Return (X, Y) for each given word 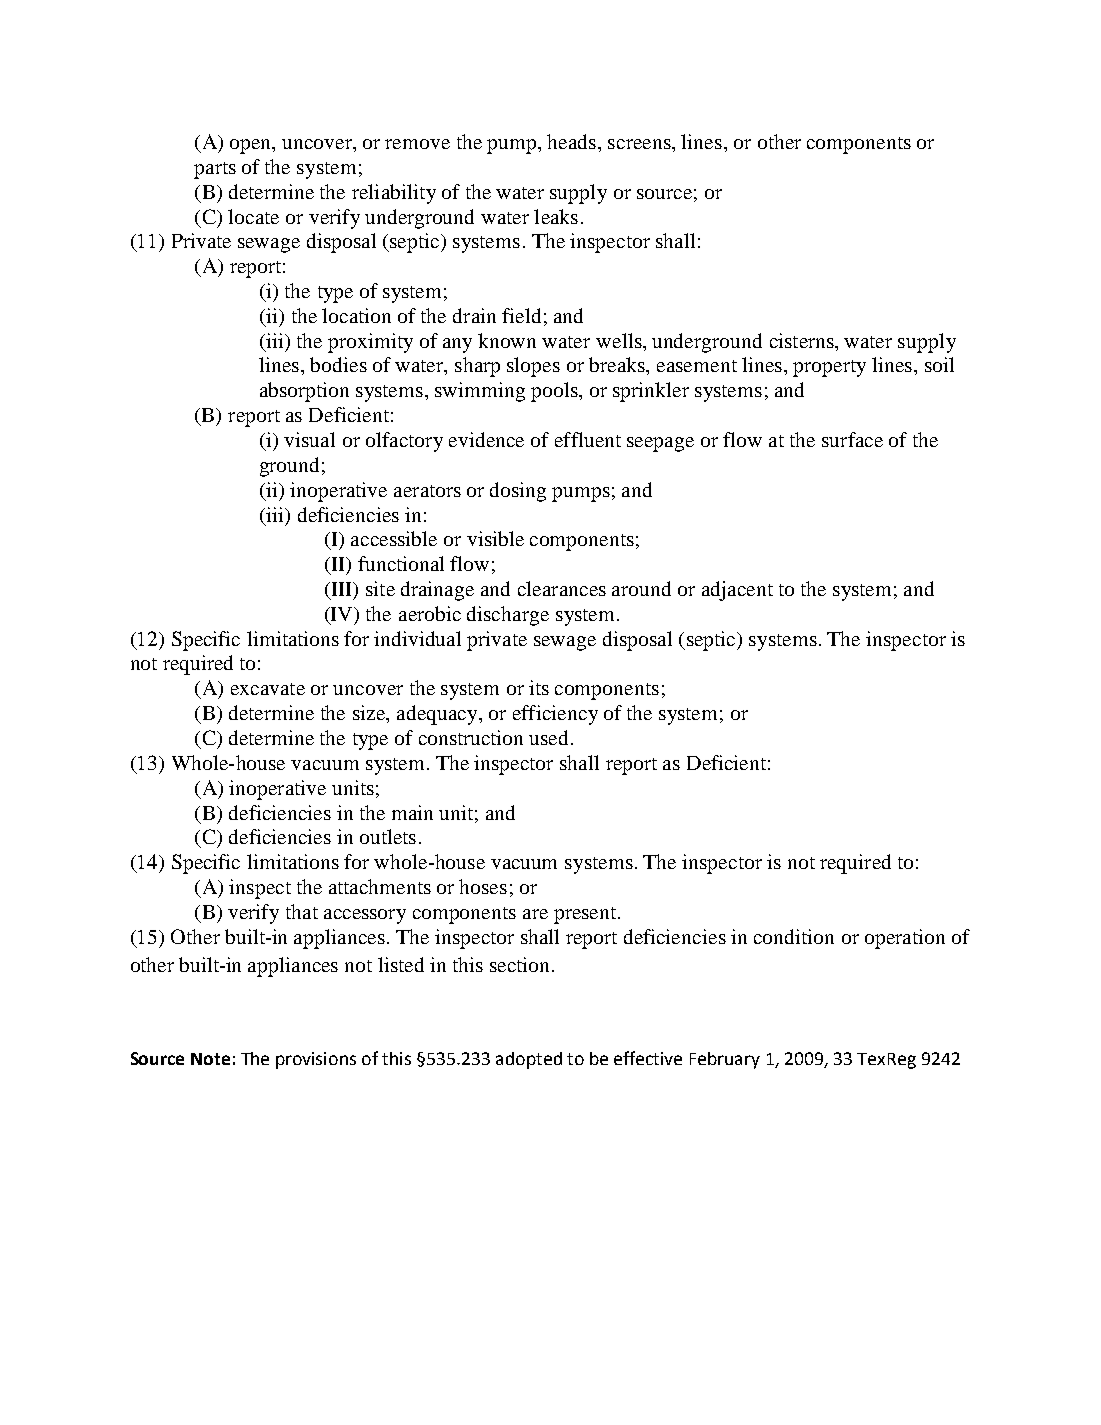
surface (852, 439)
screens (640, 144)
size (370, 712)
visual (309, 439)
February (725, 1060)
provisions (316, 1060)
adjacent (737, 591)
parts (215, 170)
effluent (588, 439)
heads (571, 141)
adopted (529, 1060)
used (550, 737)
